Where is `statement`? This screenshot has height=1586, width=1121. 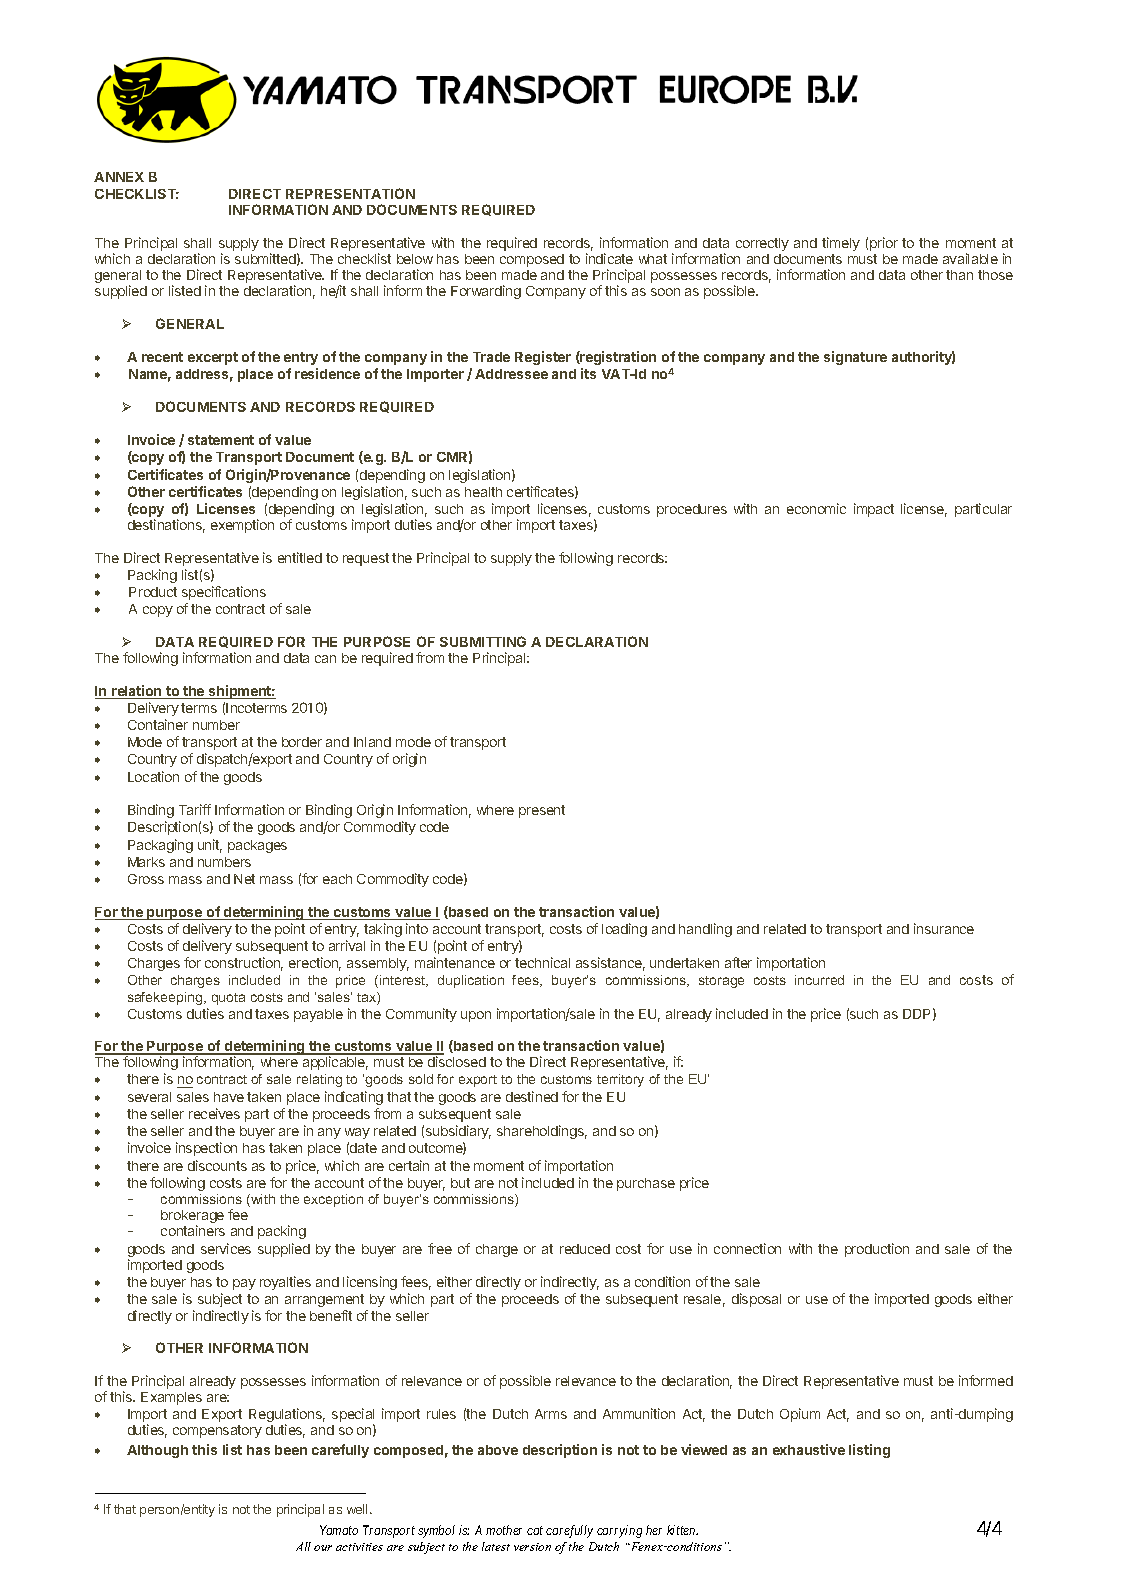
statement is located at coordinates (221, 440).
